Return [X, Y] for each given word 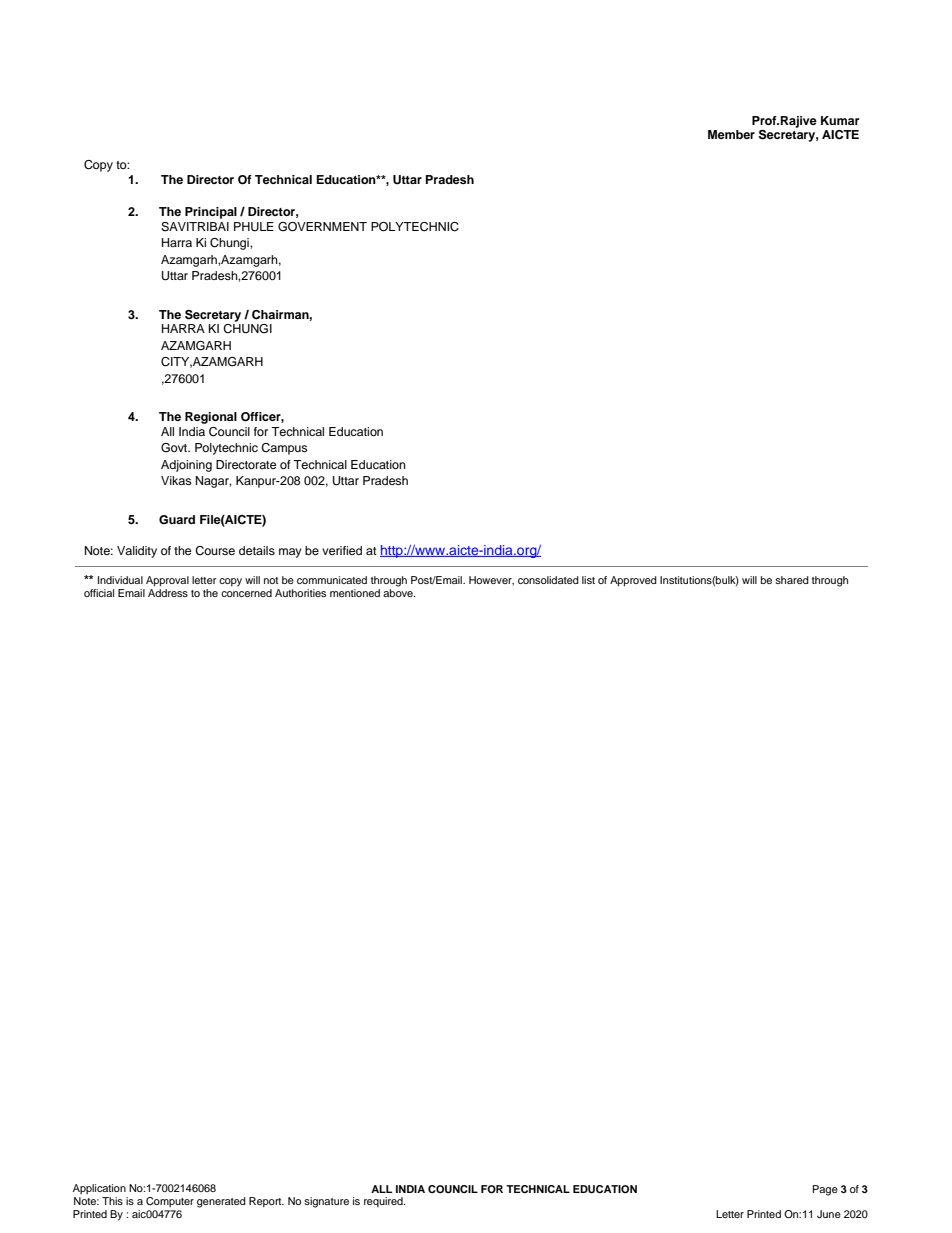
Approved [633, 581]
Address [168, 591]
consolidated [548, 580]
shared [792, 580]
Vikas [176, 480]
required [384, 1202]
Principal [211, 213]
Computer [170, 1202]
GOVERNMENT [322, 227]
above [399, 591]
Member [731, 134]
